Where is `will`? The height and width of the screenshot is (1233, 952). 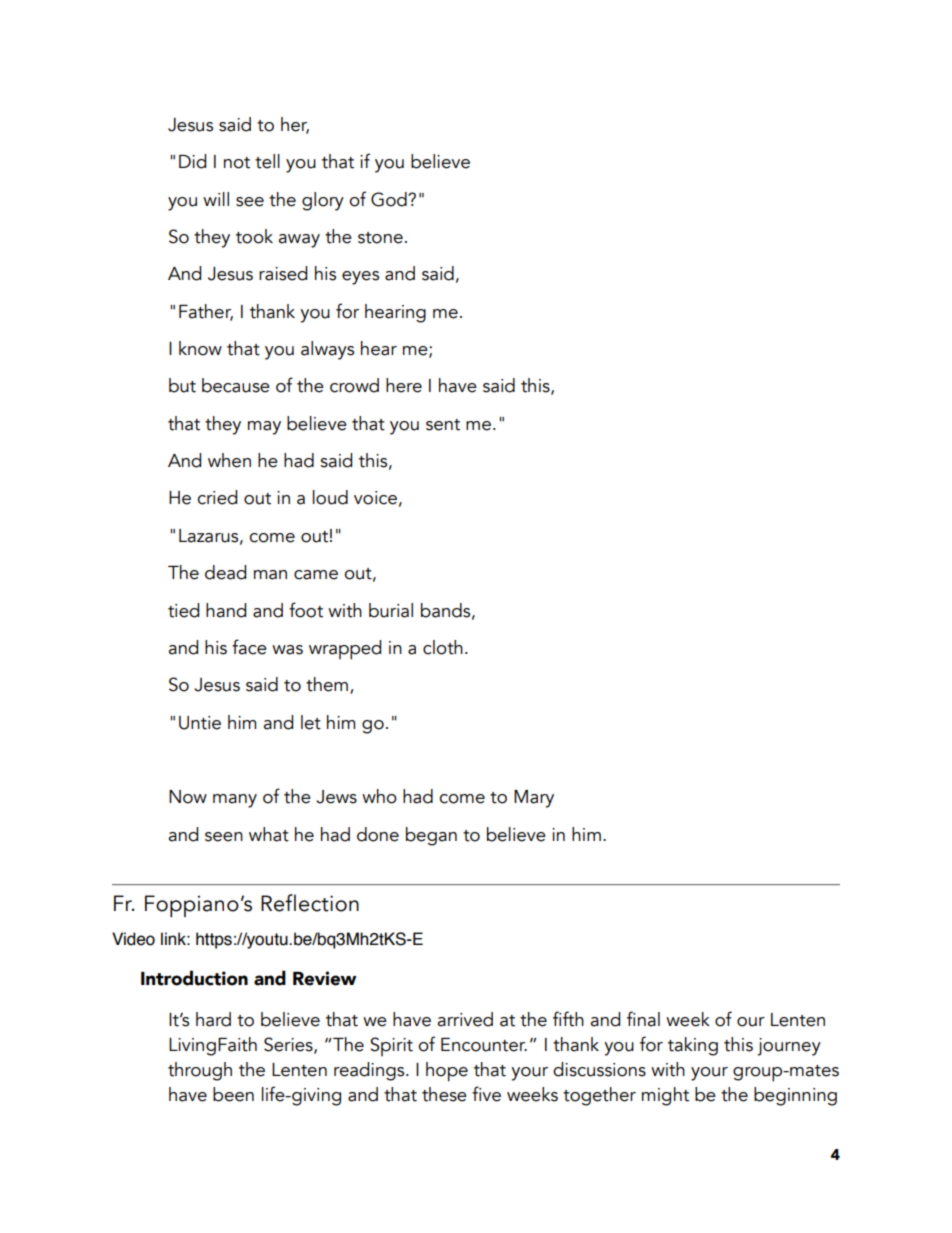
will is located at coordinates (216, 199).
